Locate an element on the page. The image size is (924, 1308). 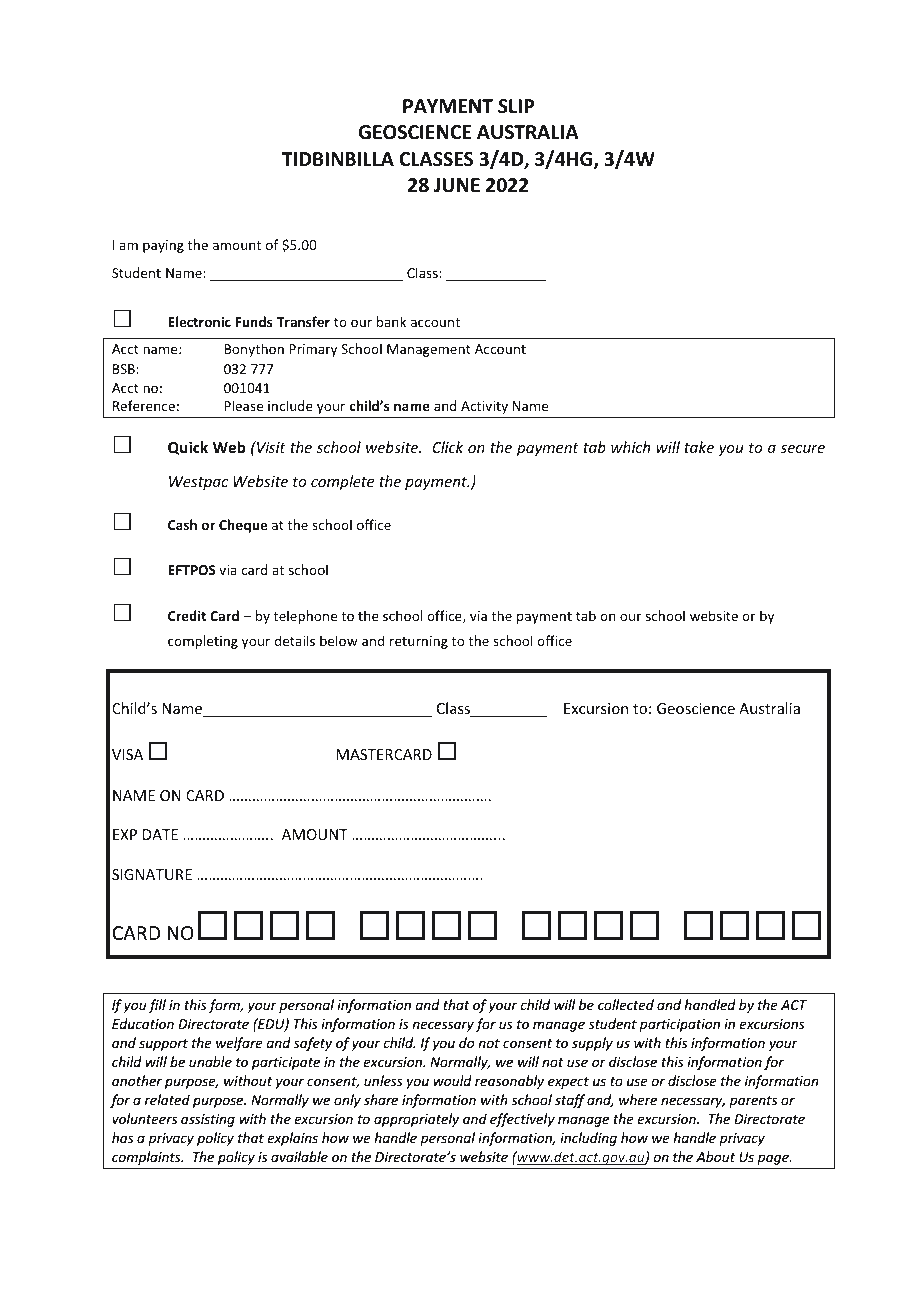
SLIP is located at coordinates (516, 106).
